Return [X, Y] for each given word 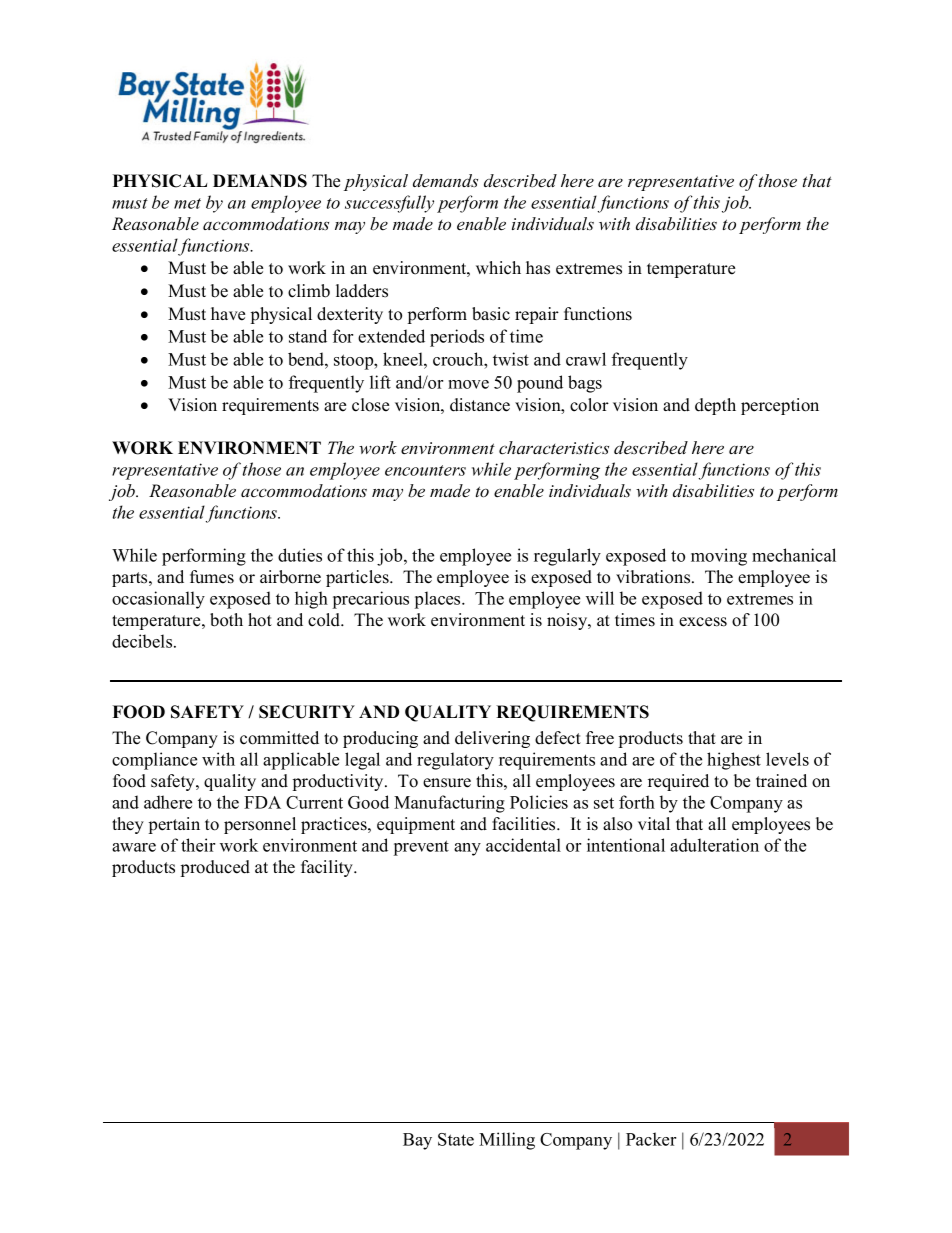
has [538, 268]
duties [300, 555]
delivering [492, 739]
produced [215, 868]
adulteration [714, 845]
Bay [417, 1141]
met [187, 203]
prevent [421, 848]
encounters [425, 470]
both [226, 620]
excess [703, 622]
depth [715, 406]
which [498, 268]
